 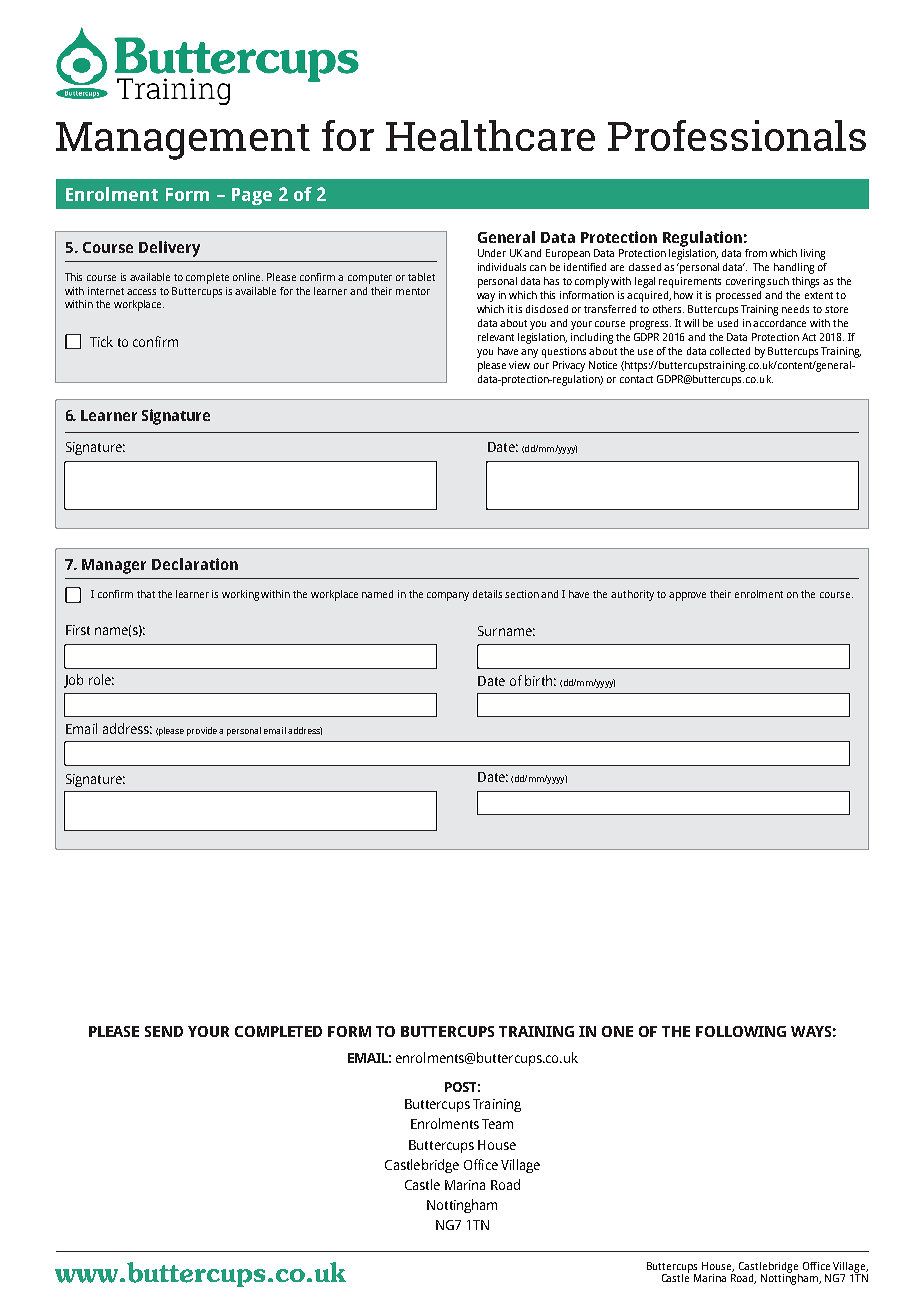 I want to click on authority, so click(x=632, y=595).
